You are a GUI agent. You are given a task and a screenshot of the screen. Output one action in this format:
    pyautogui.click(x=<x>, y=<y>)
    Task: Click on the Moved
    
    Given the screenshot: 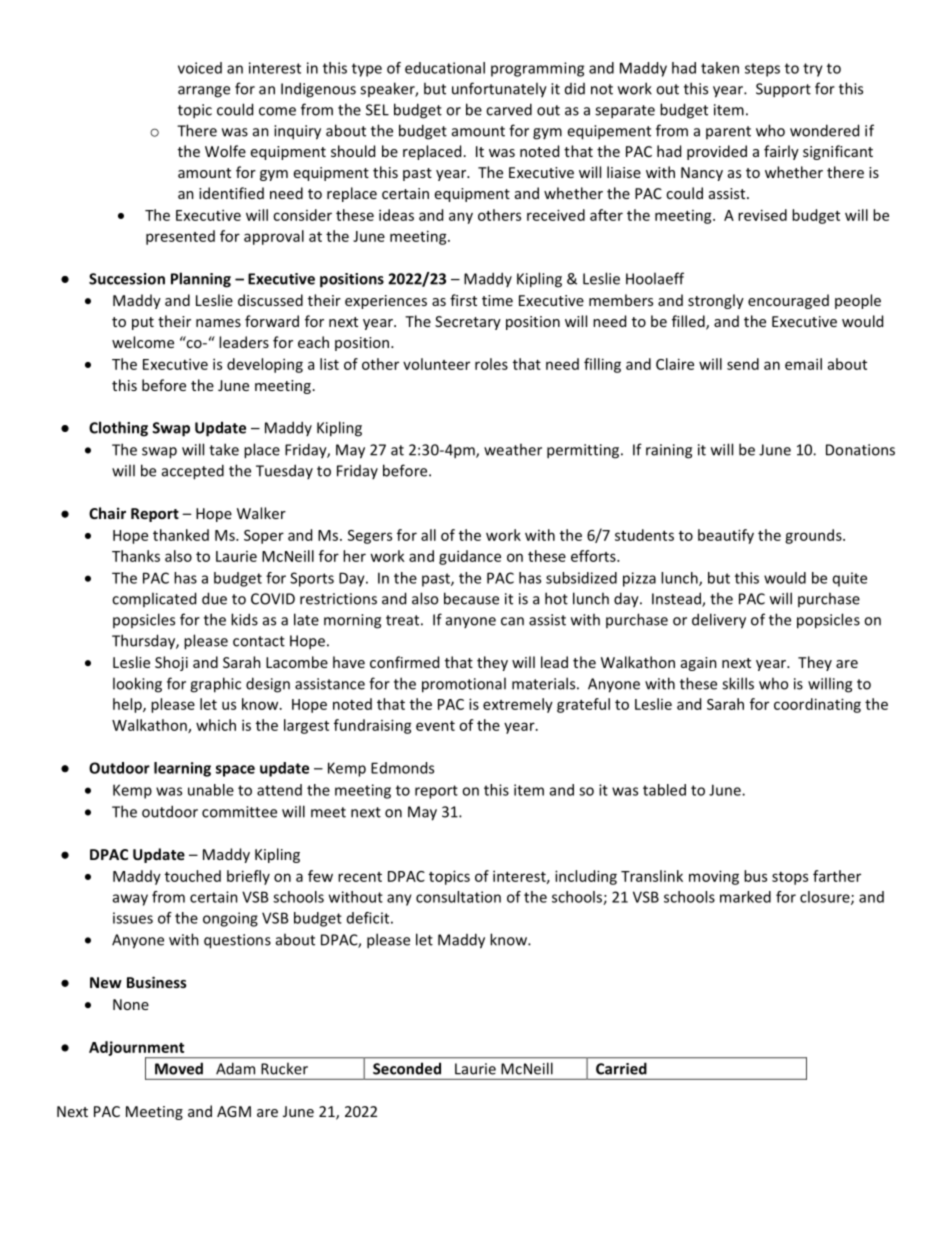 What is the action you would take?
    pyautogui.click(x=179, y=1069)
